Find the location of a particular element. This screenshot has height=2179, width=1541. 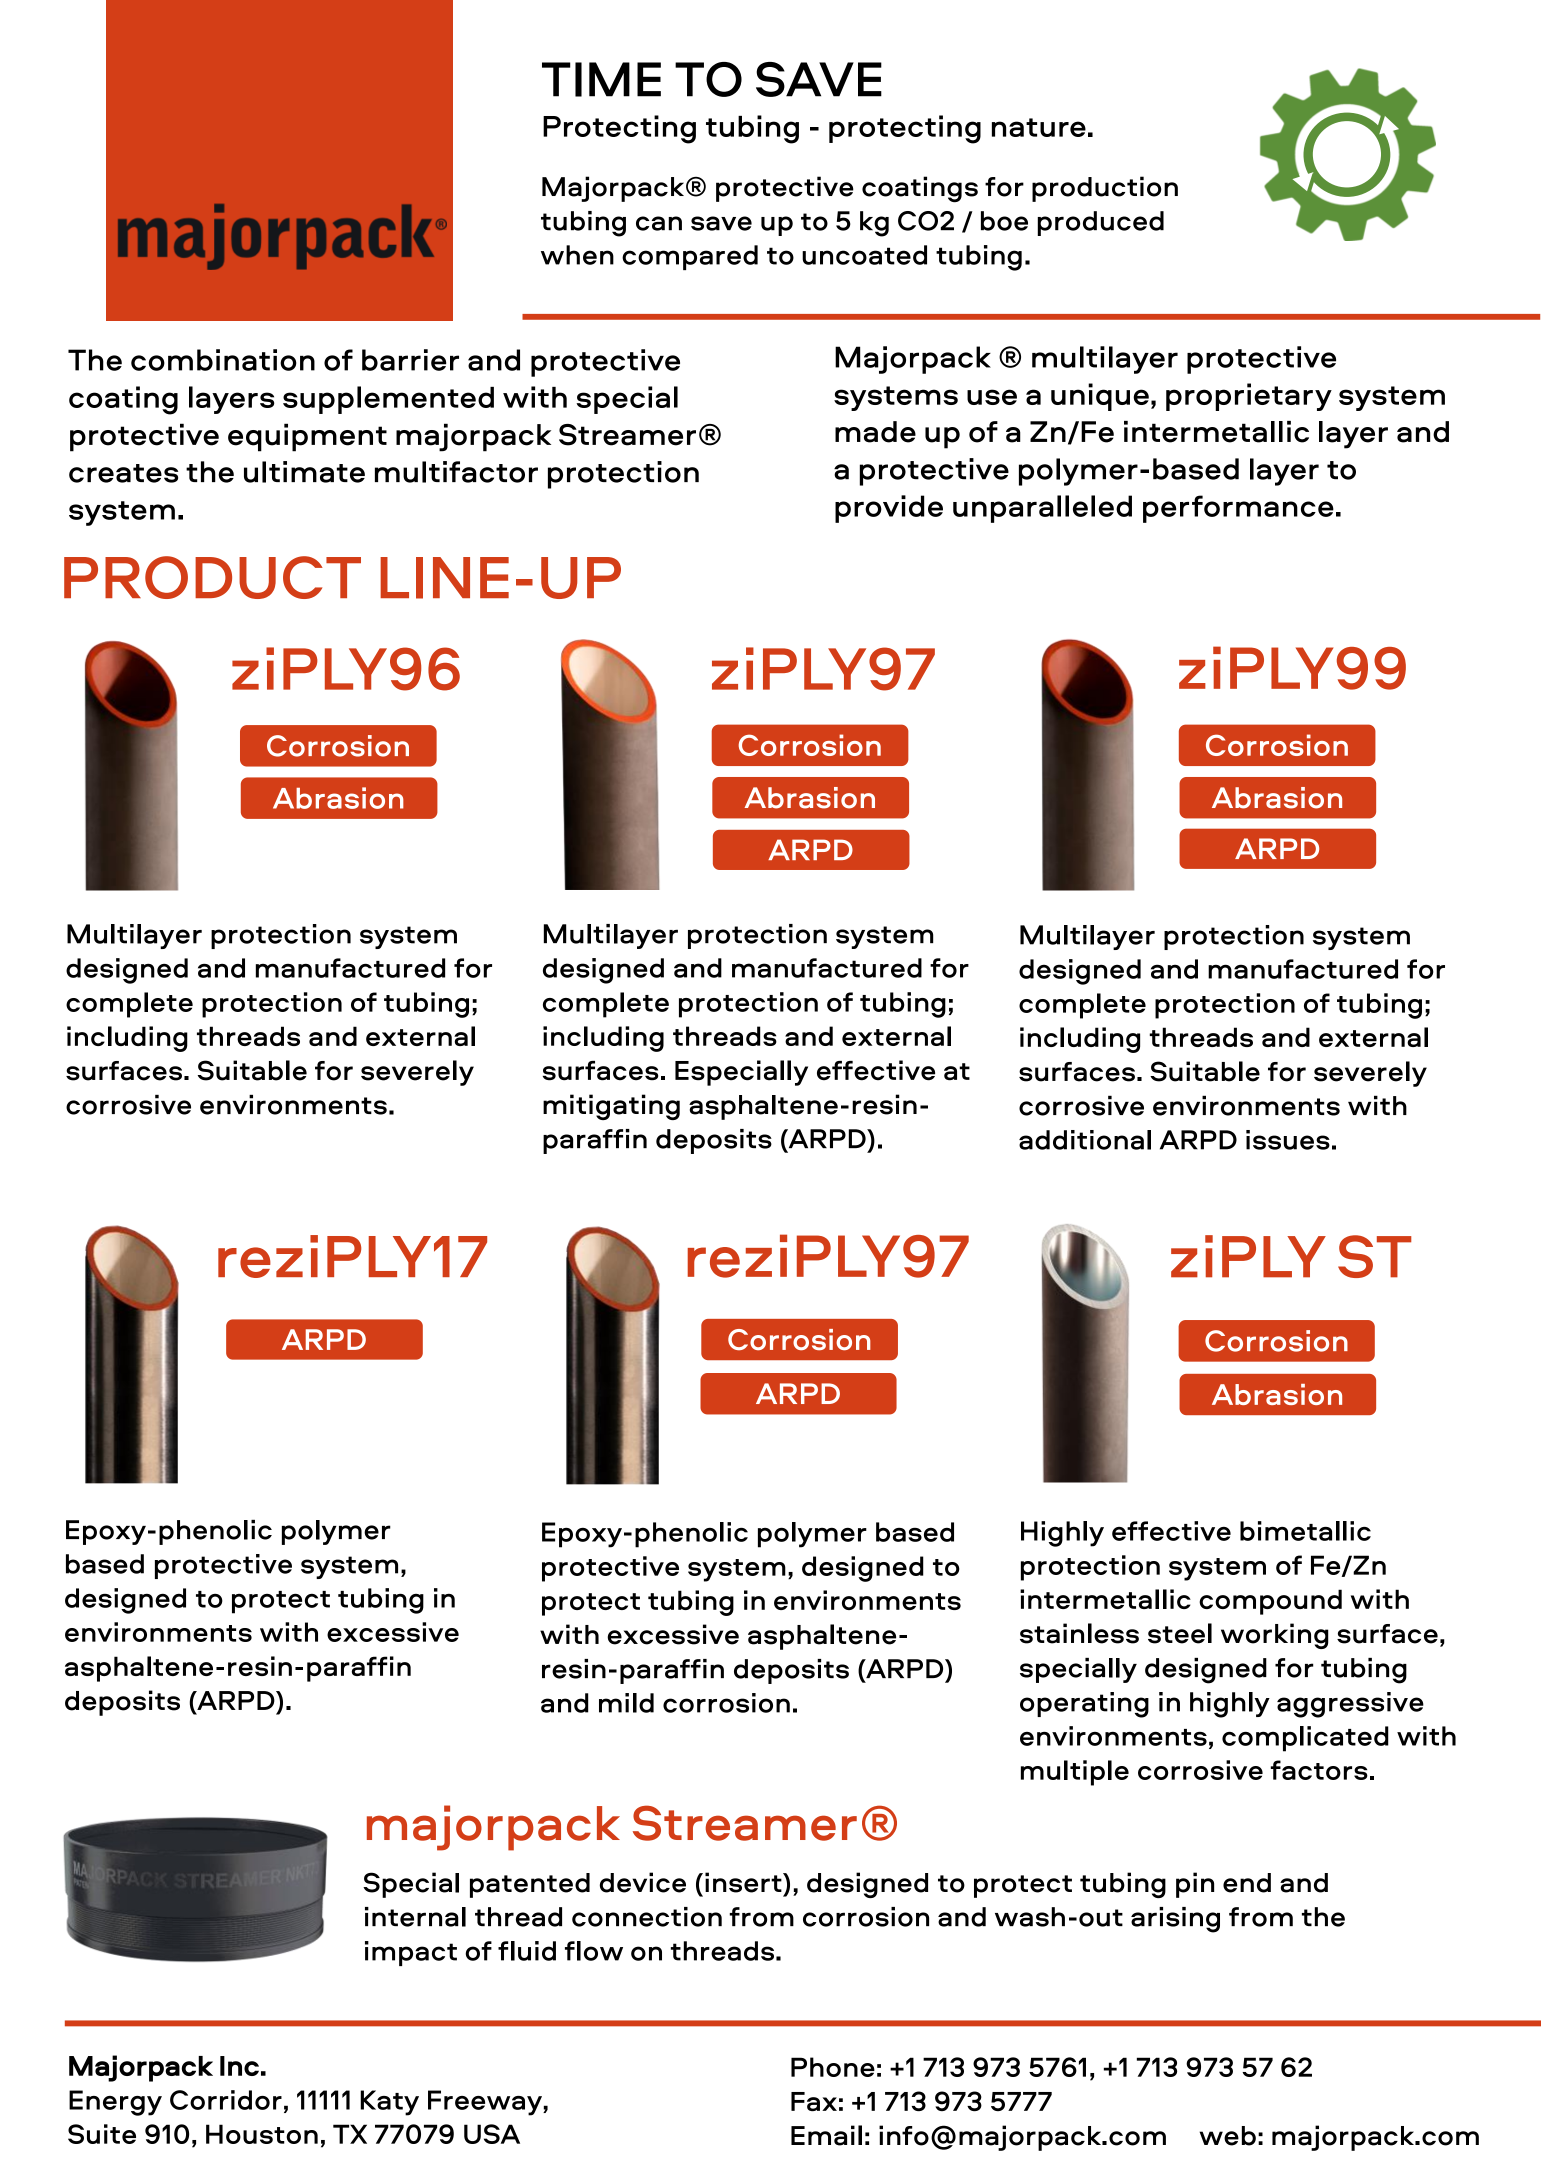

additional is located at coordinates (1085, 1140).
